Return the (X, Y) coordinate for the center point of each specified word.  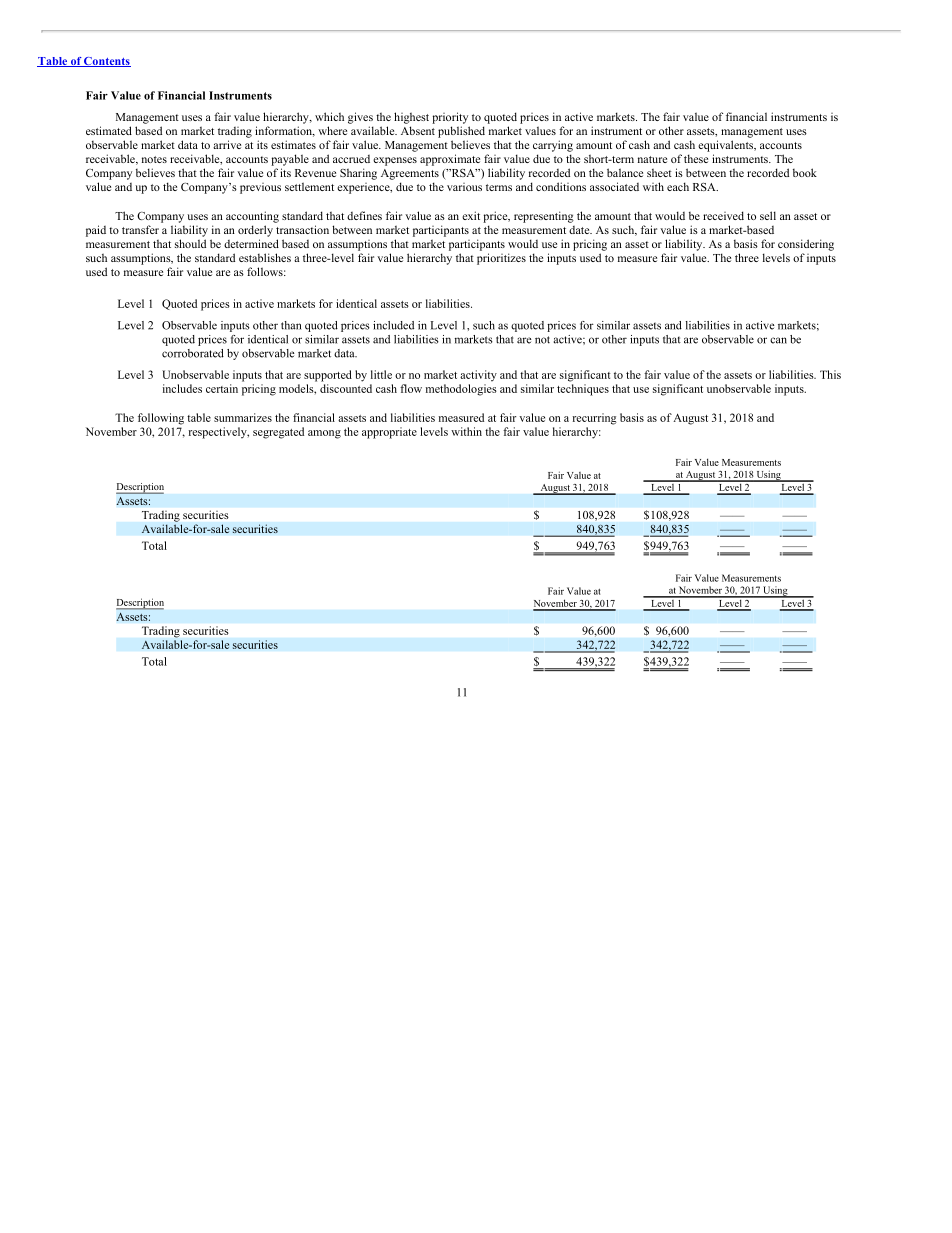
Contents (106, 62)
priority (450, 118)
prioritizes (501, 259)
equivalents (727, 146)
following (161, 419)
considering (806, 245)
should (190, 243)
